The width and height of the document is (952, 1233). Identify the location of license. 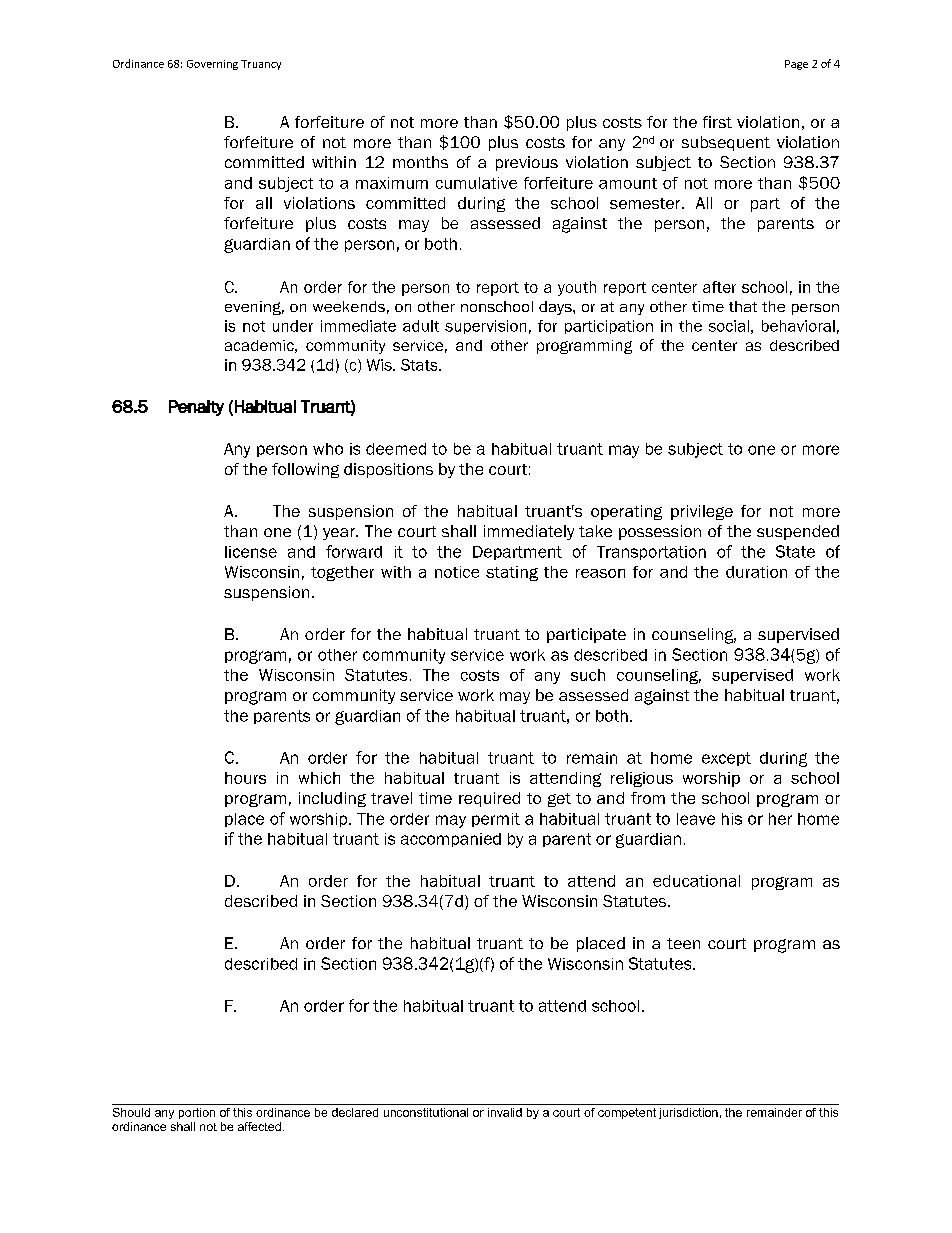
(251, 552).
